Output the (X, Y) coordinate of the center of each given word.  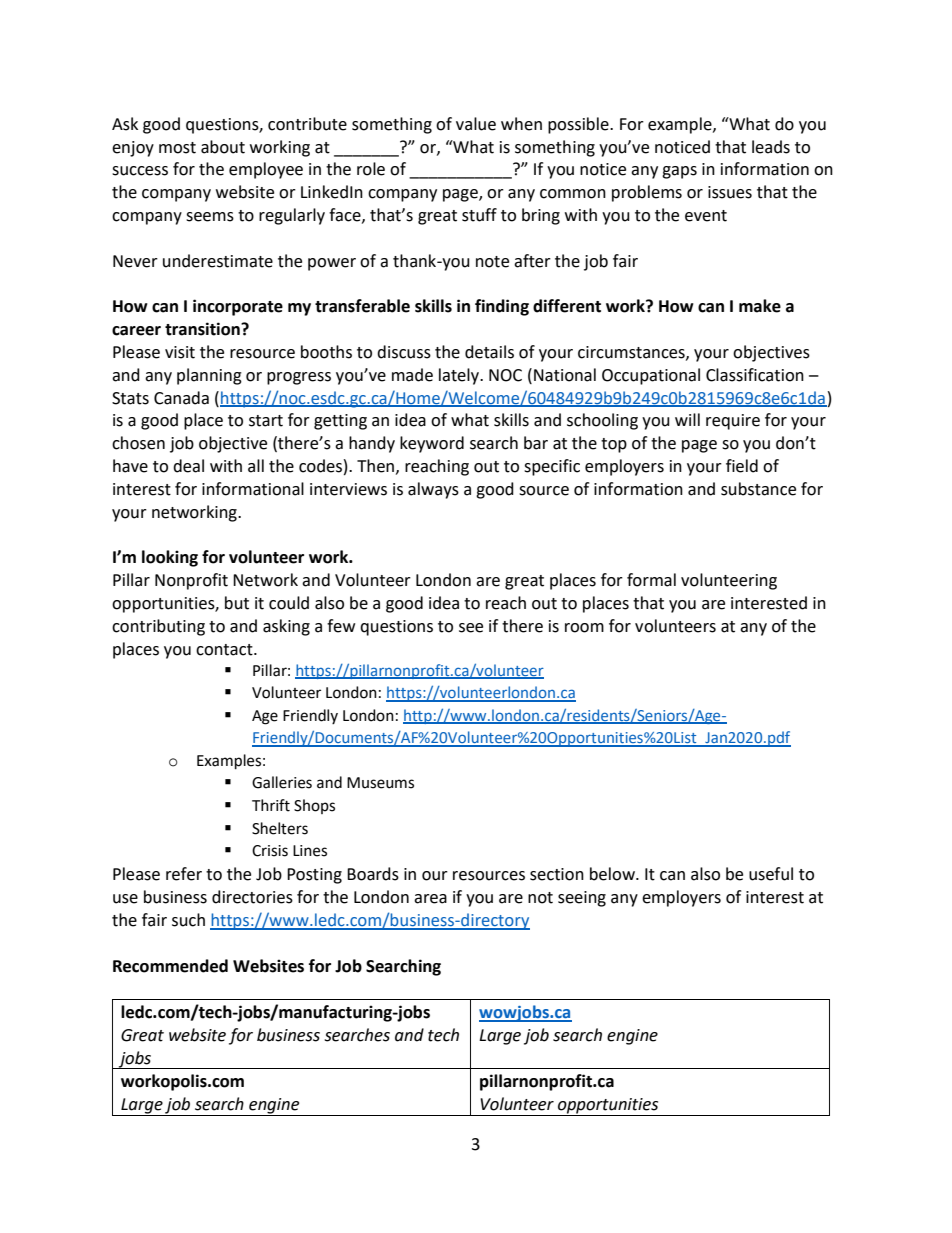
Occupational (651, 376)
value (476, 124)
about (223, 147)
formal (651, 580)
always (433, 490)
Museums (380, 783)
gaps (679, 172)
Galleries (282, 782)
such (188, 920)
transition (203, 329)
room (584, 628)
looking (170, 558)
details (489, 352)
